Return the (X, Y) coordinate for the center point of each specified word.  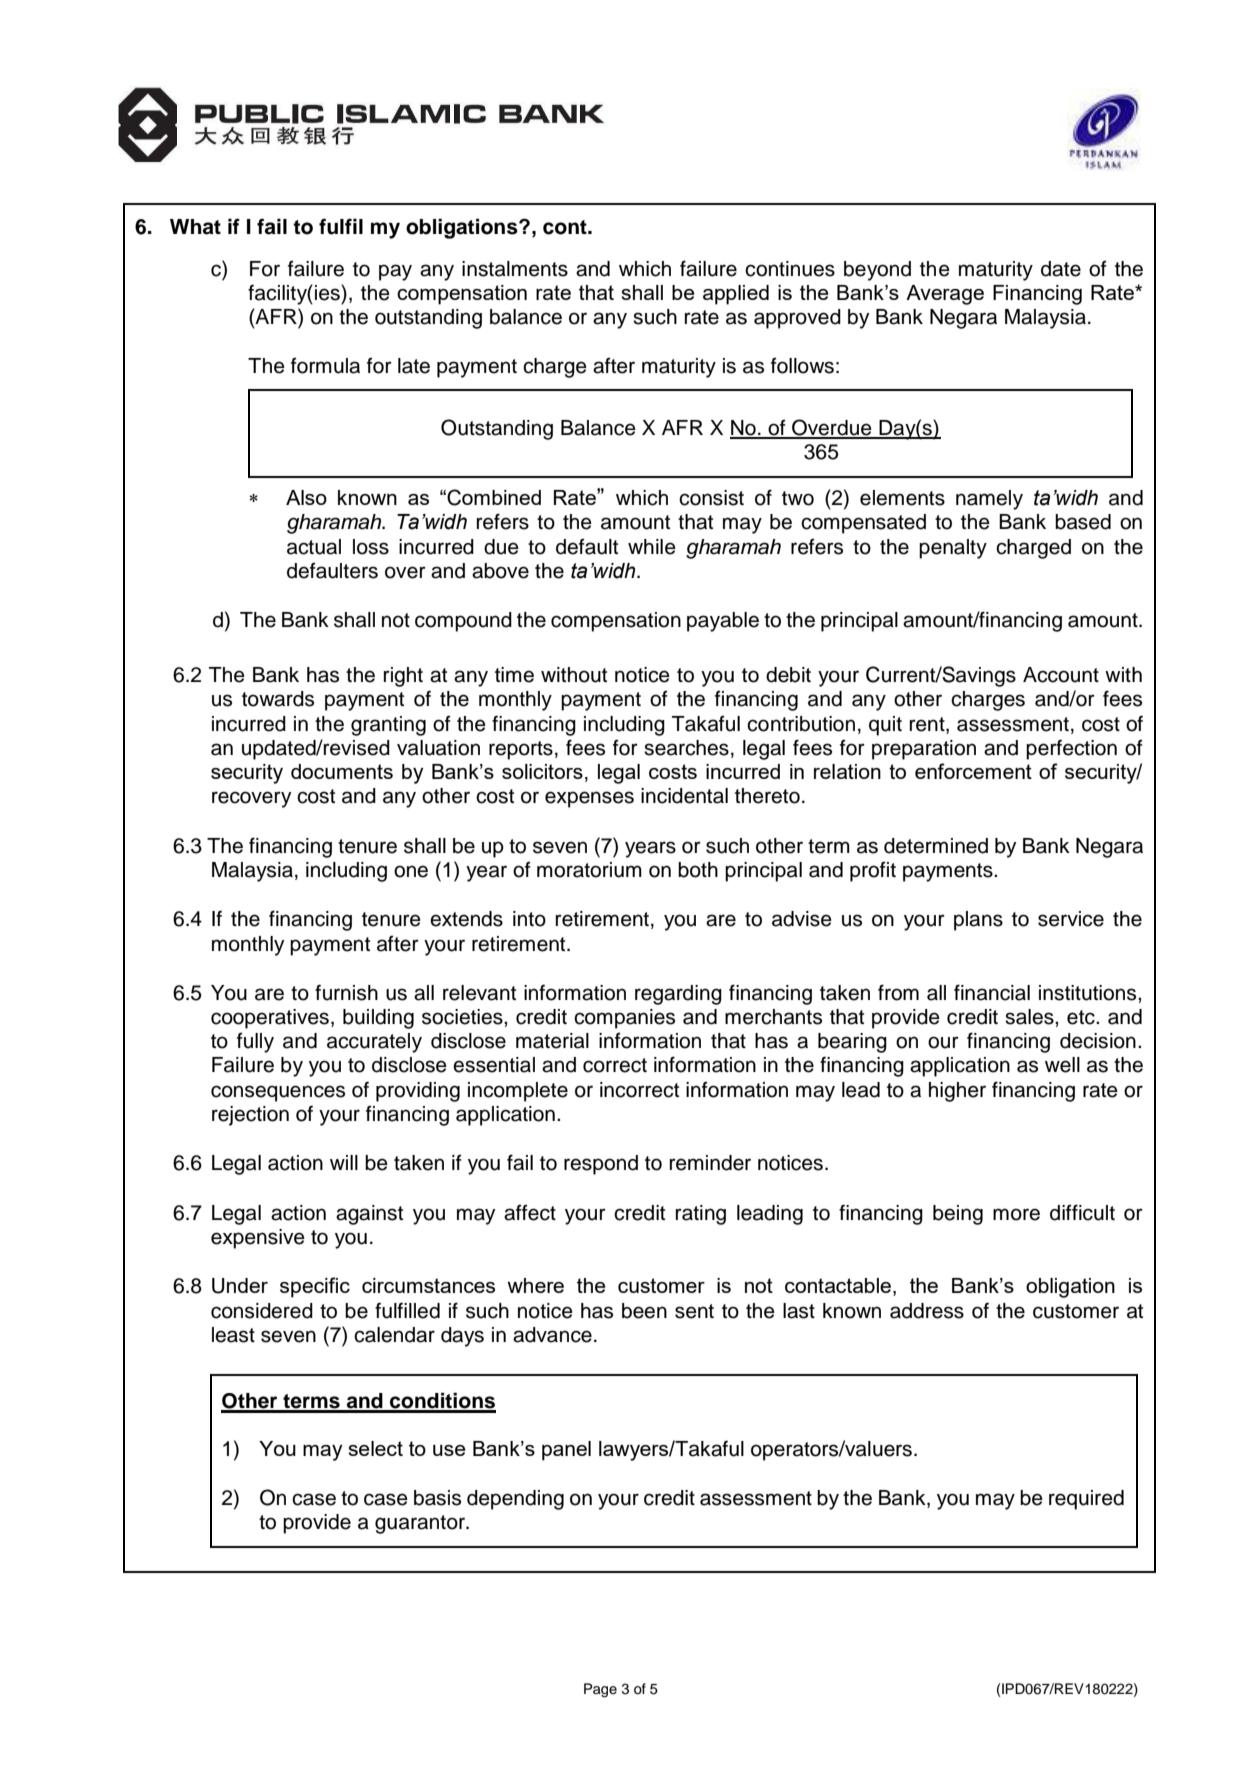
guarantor (421, 1524)
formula (325, 365)
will (344, 1162)
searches (686, 748)
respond (601, 1165)
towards (278, 699)
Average (945, 295)
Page (600, 1690)
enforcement (973, 771)
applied (736, 295)
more (1016, 1214)
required (1086, 1500)
